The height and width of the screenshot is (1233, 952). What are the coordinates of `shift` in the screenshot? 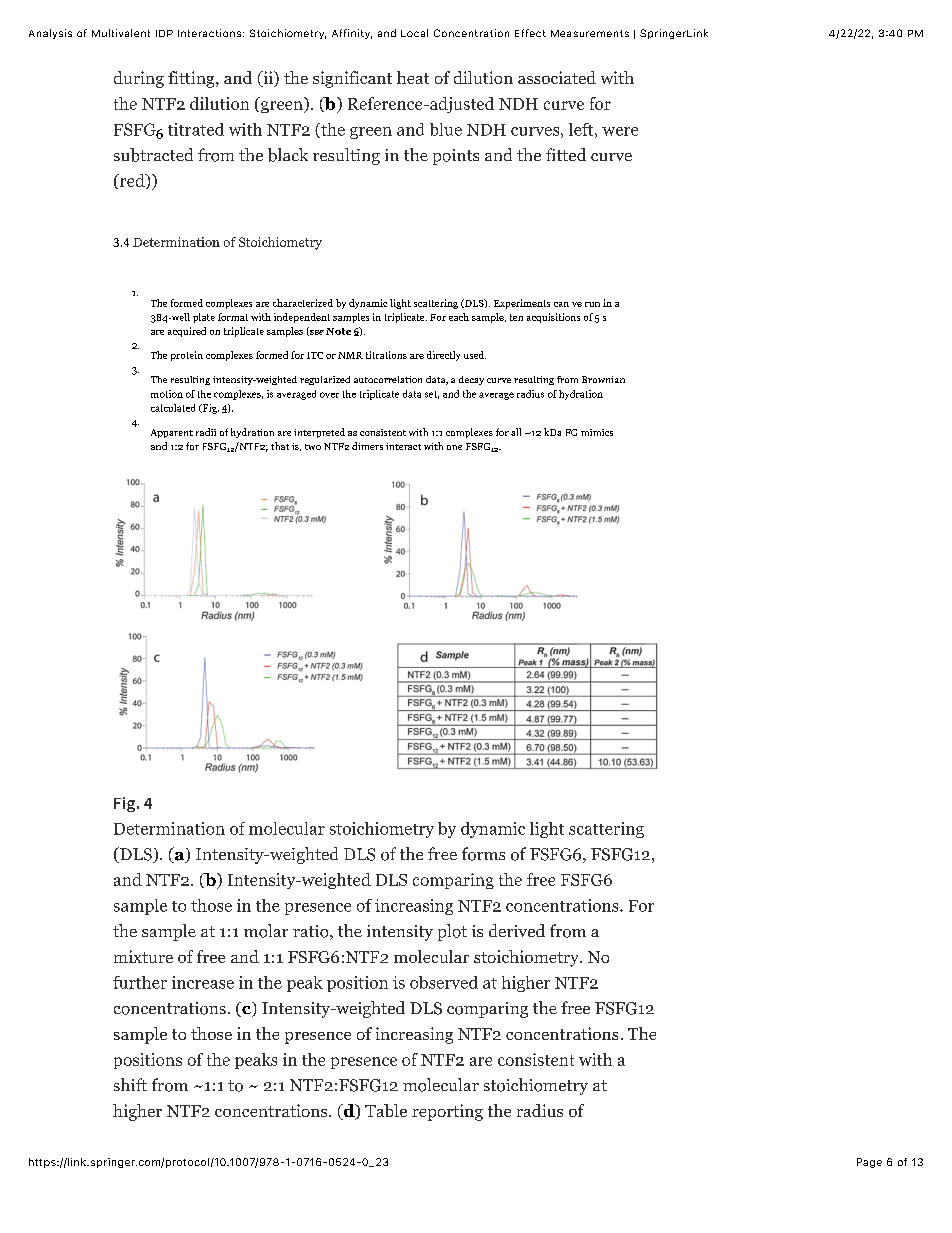 It's located at (130, 1084).
